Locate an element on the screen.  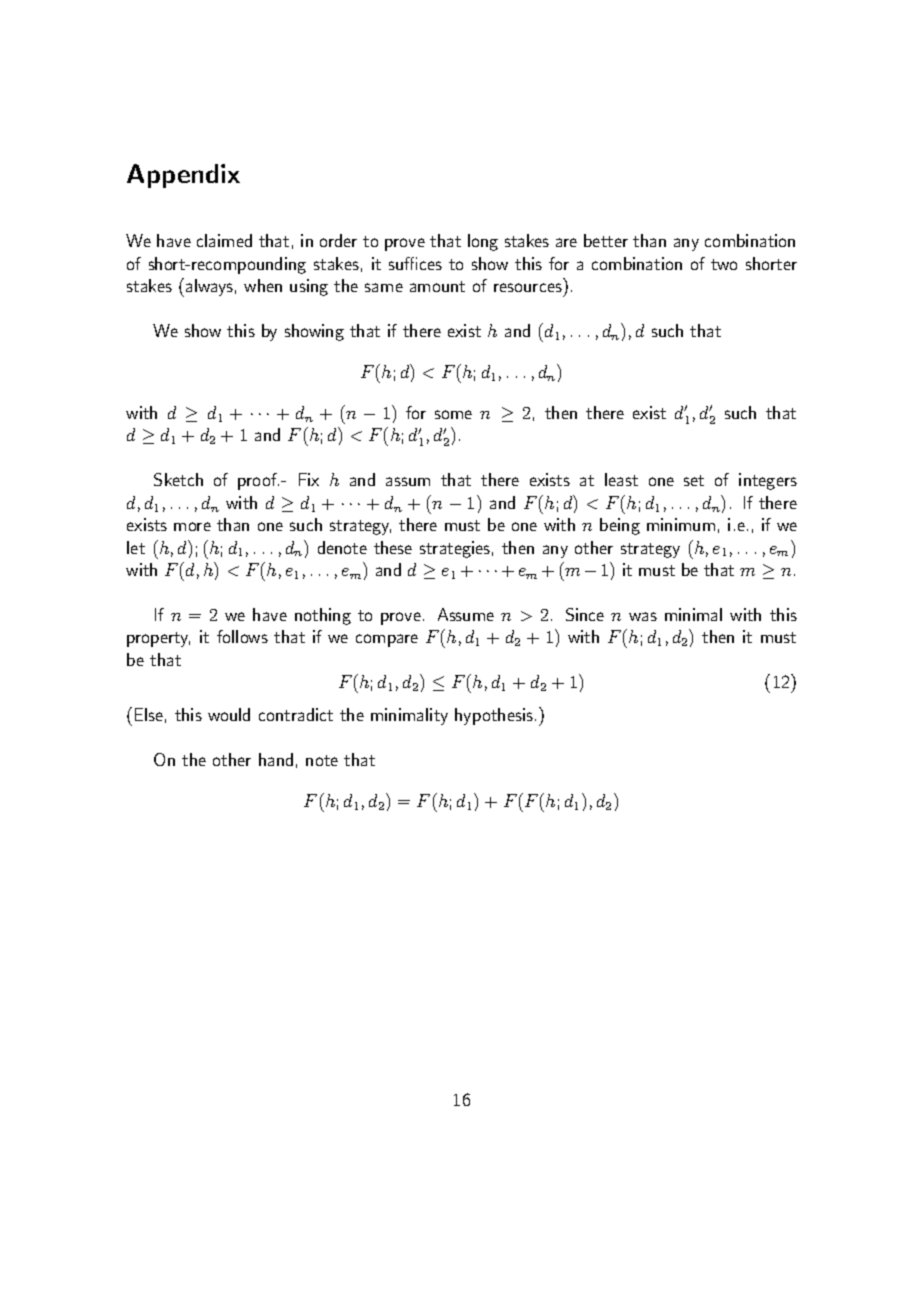
Appendix is located at coordinates (183, 176).
